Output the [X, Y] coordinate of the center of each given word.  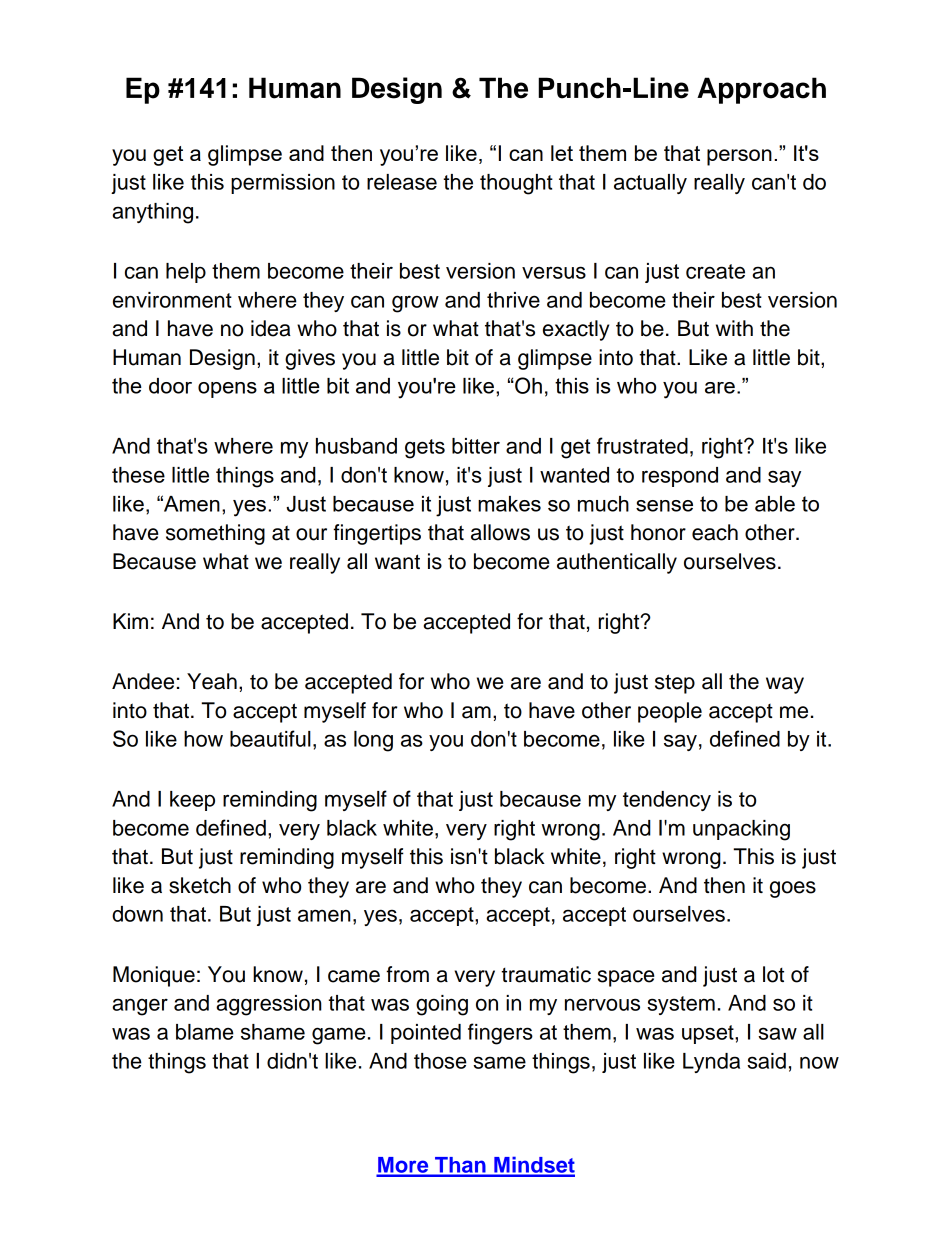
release [402, 182]
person [739, 157]
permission [283, 184]
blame [205, 1032]
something [215, 534]
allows [500, 532]
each [715, 532]
